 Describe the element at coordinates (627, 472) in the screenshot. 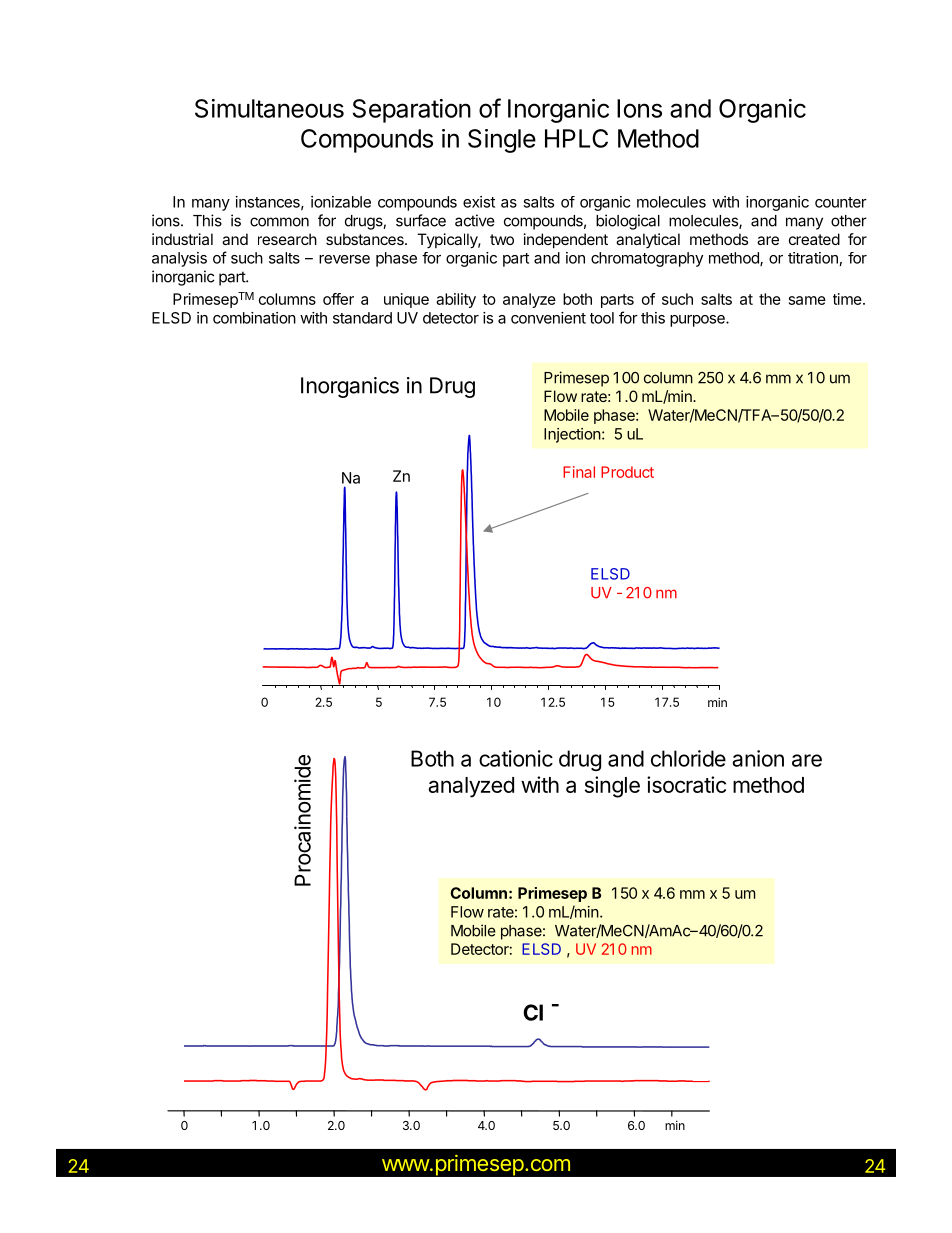

I see `Product` at that location.
